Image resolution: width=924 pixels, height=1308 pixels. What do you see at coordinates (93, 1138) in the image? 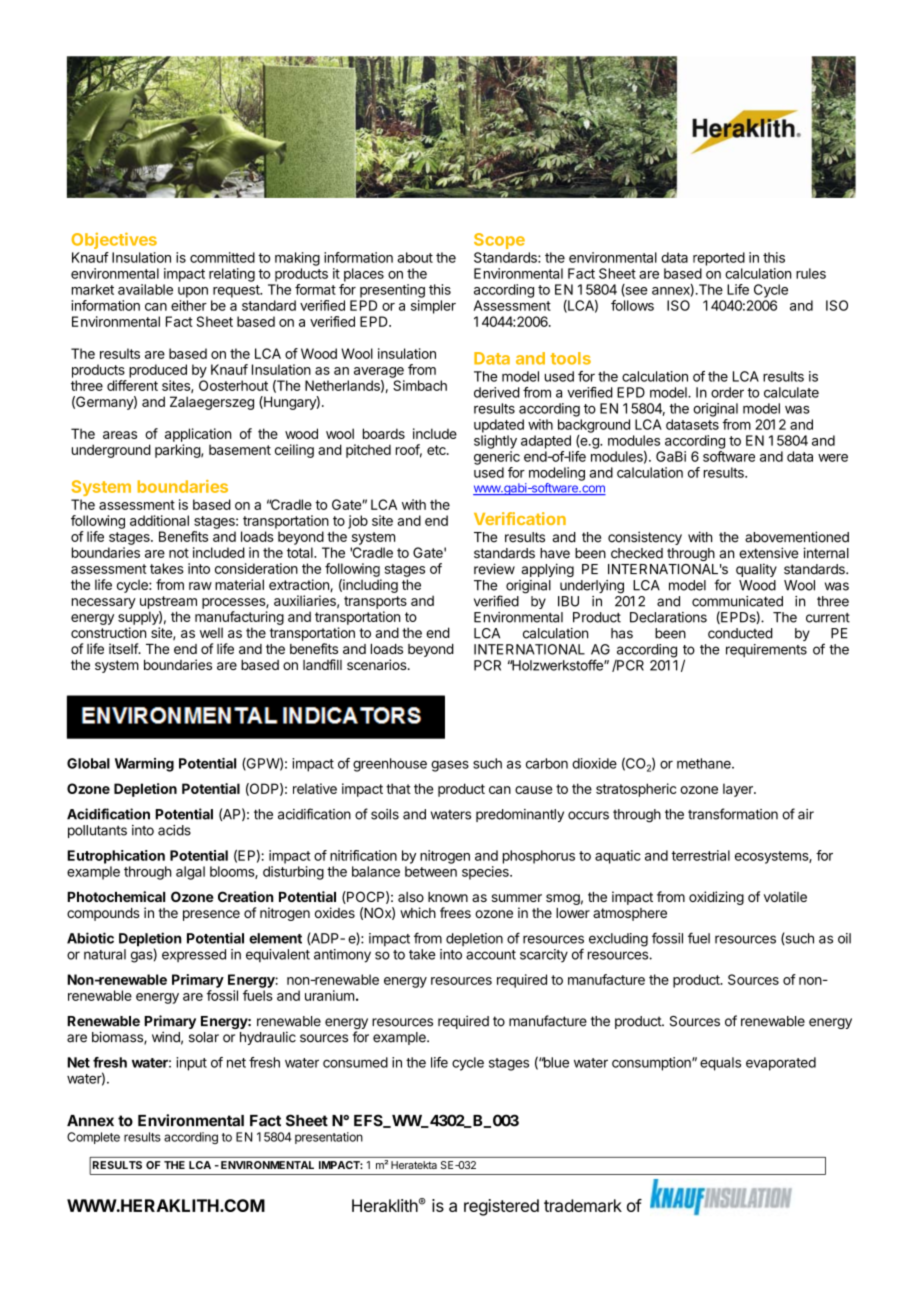
I see `Complete` at bounding box center [93, 1138].
